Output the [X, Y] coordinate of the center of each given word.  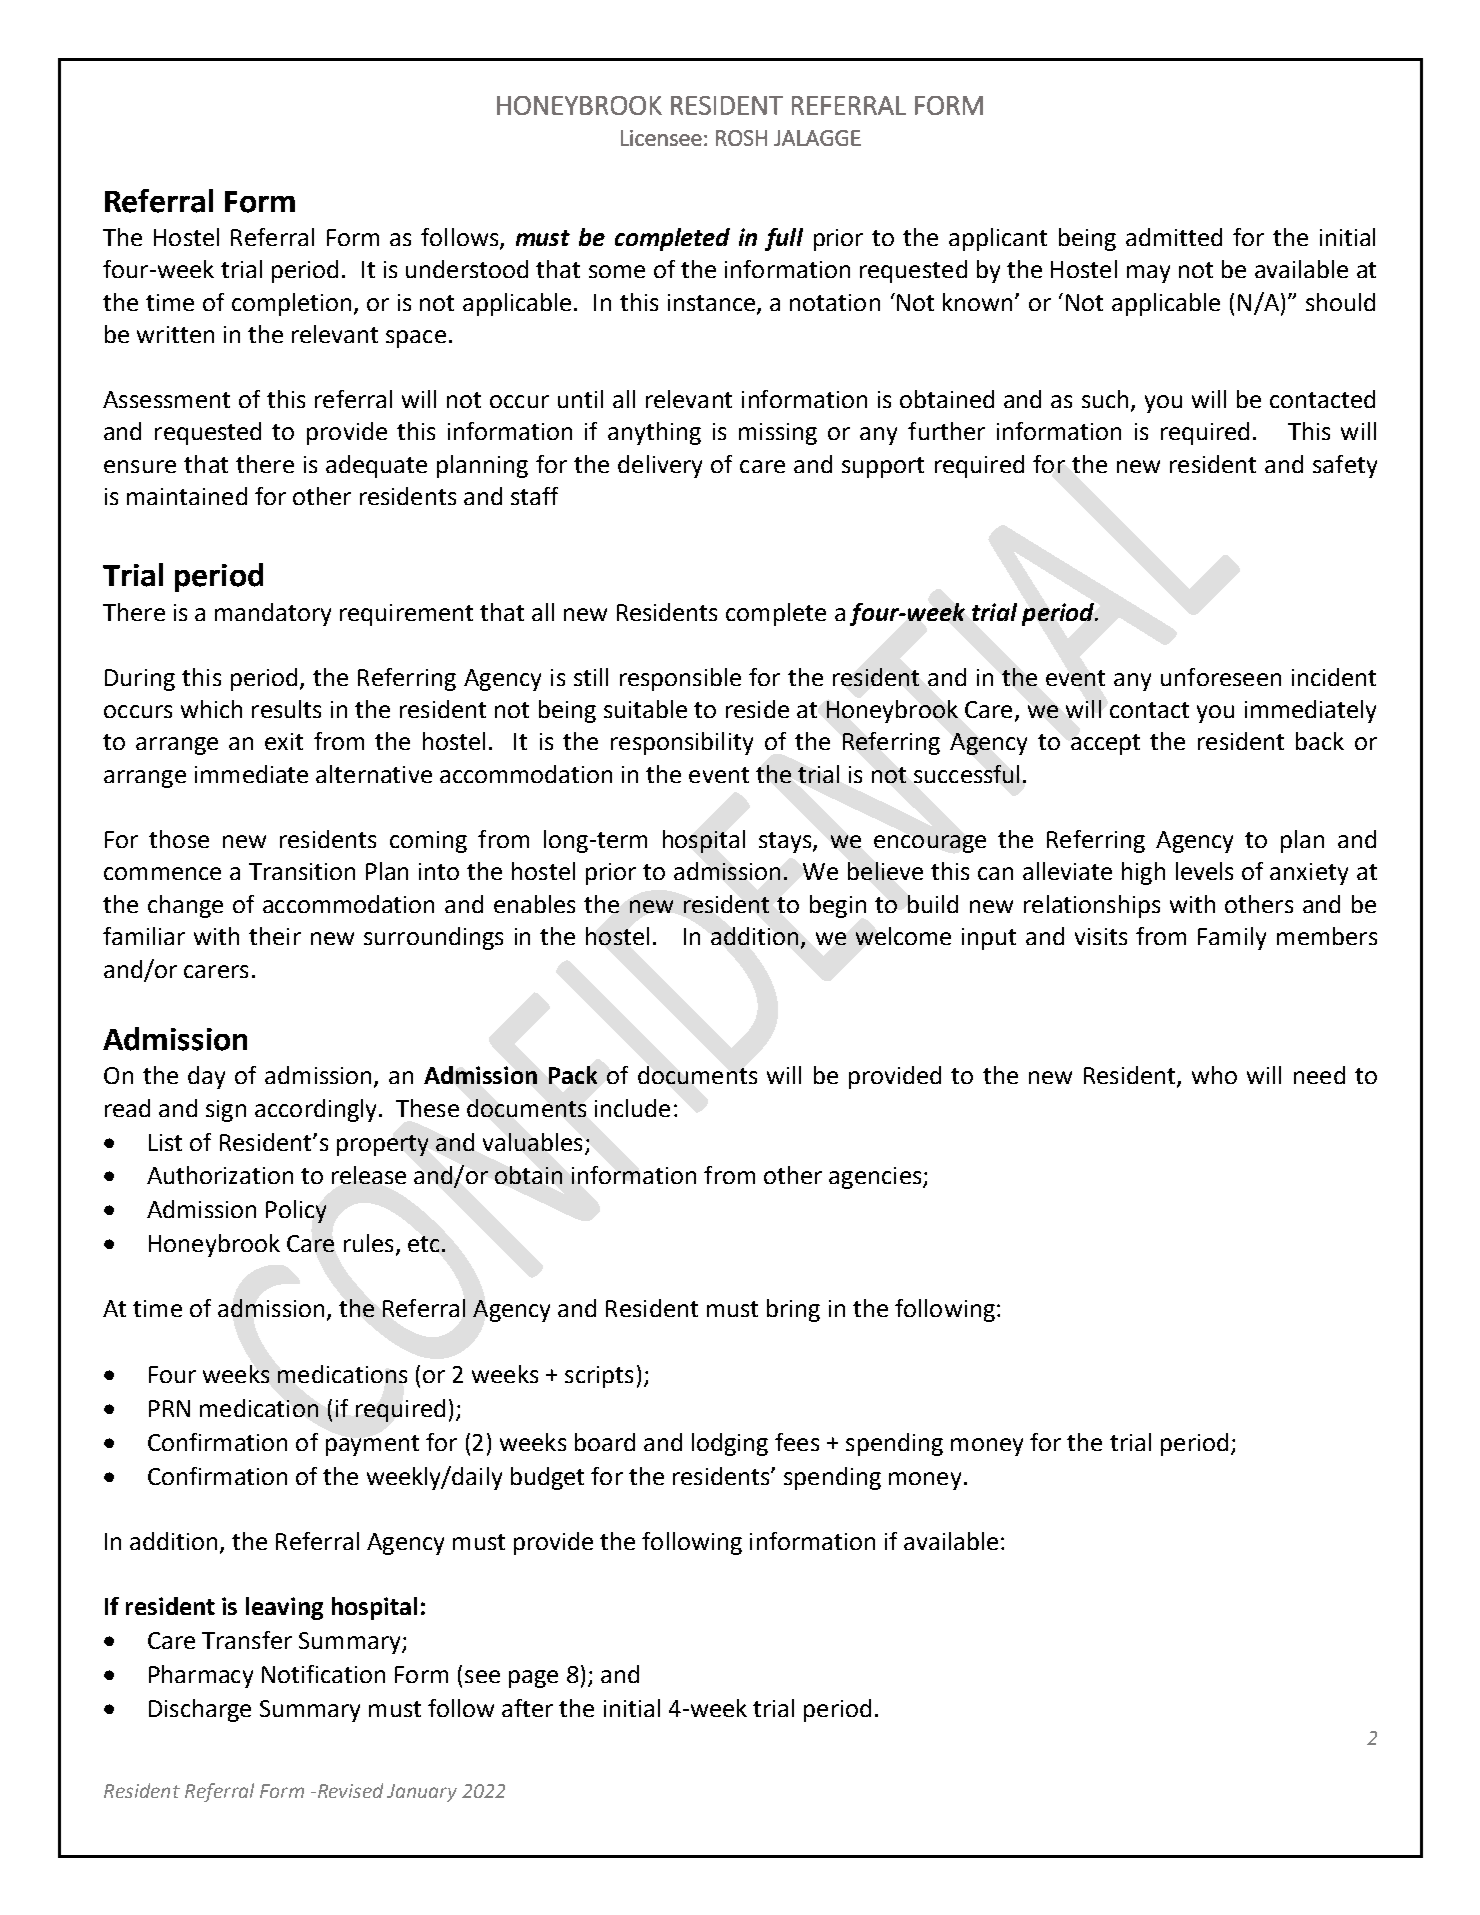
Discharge [200, 1710]
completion [291, 304]
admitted [1174, 237]
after [527, 1708]
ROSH [741, 138]
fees [797, 1442]
